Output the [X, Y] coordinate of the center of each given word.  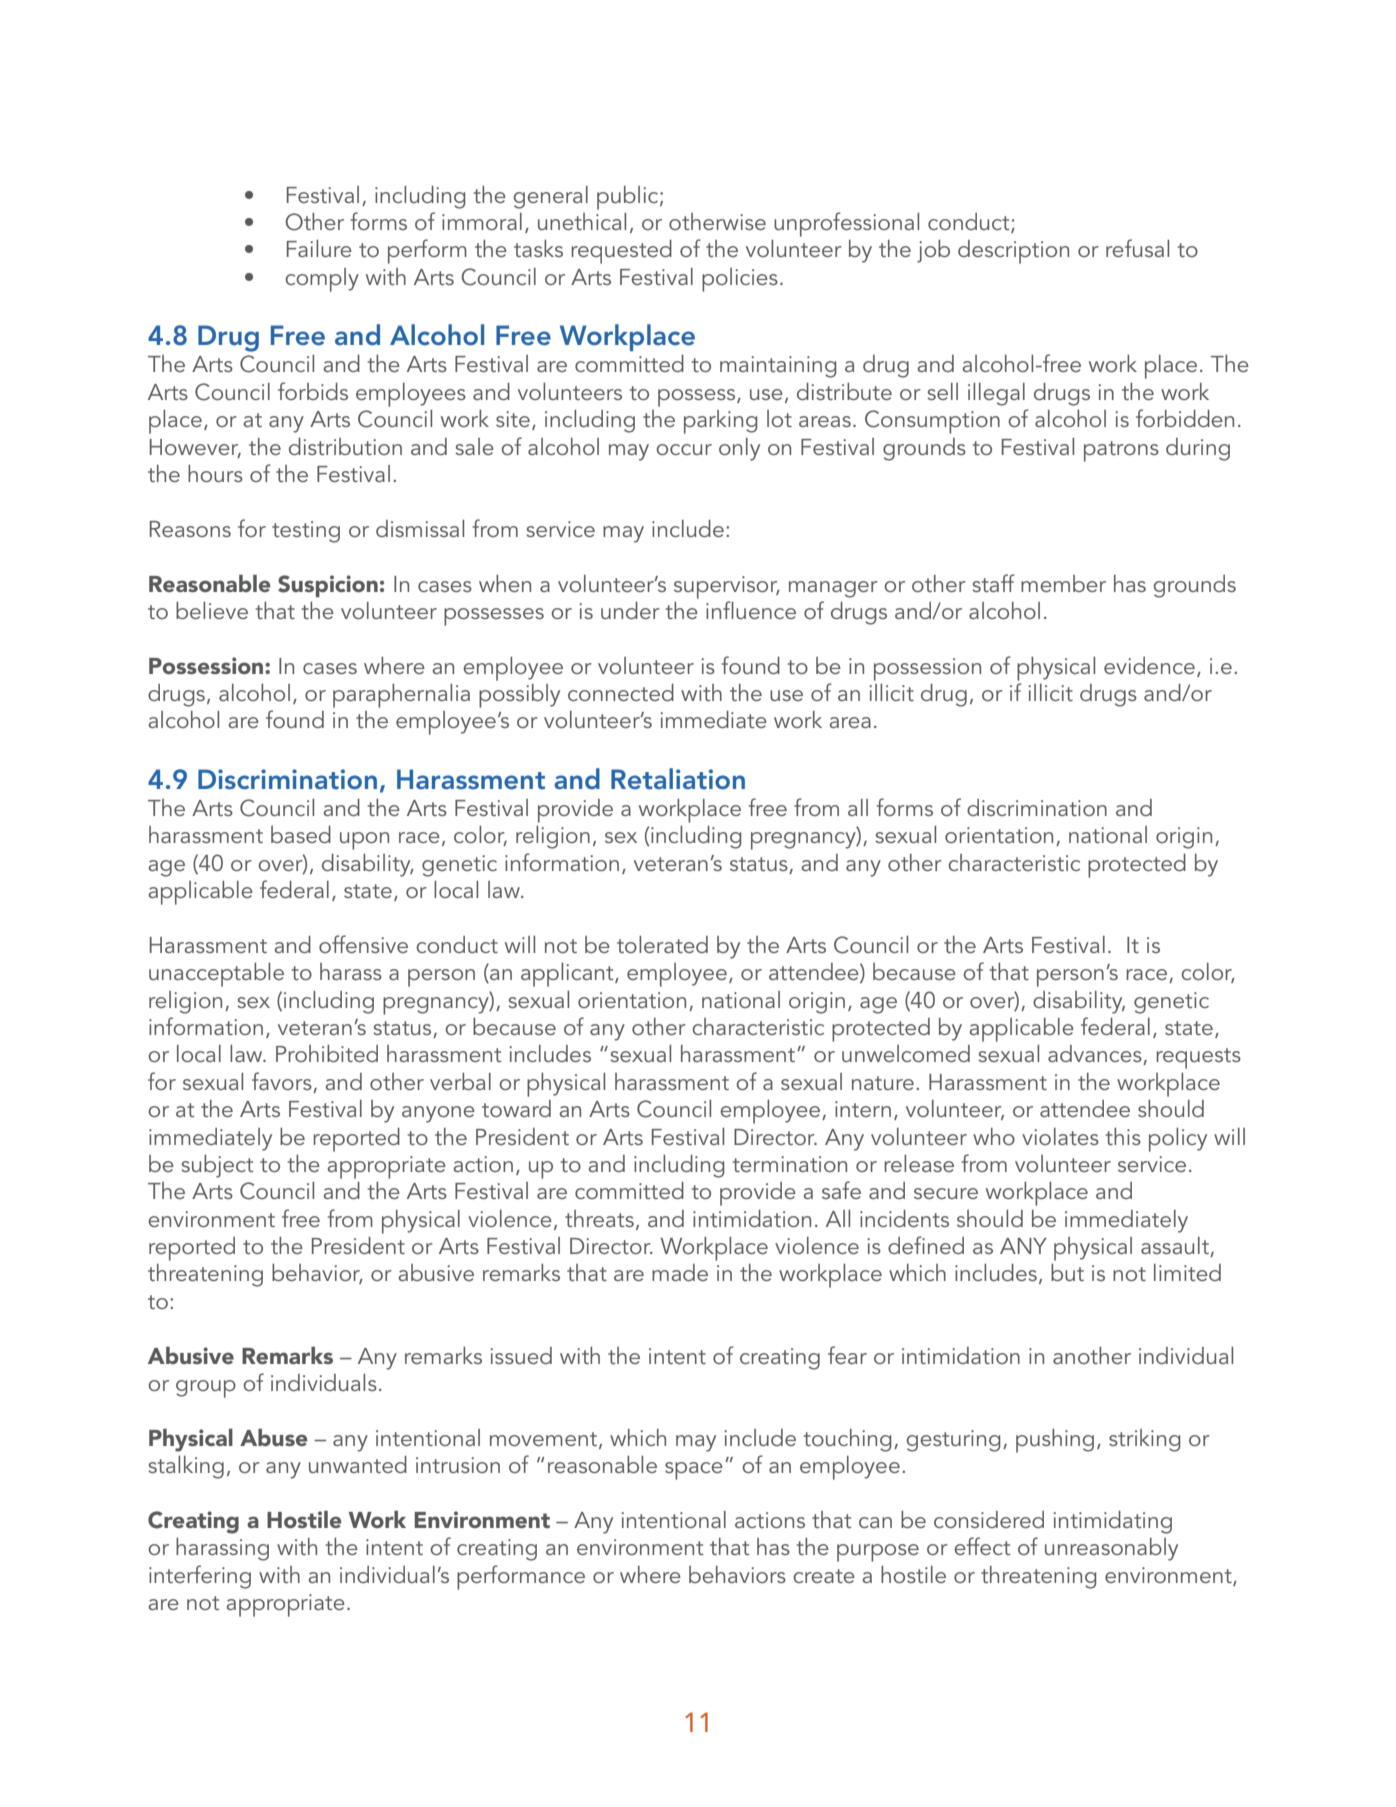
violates [1060, 1136]
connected [621, 692]
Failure [319, 248]
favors [283, 1082]
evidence [1149, 665]
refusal [1137, 248]
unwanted [358, 1464]
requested [621, 252]
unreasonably [1111, 1549]
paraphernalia [401, 696]
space [694, 1471]
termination [790, 1164]
